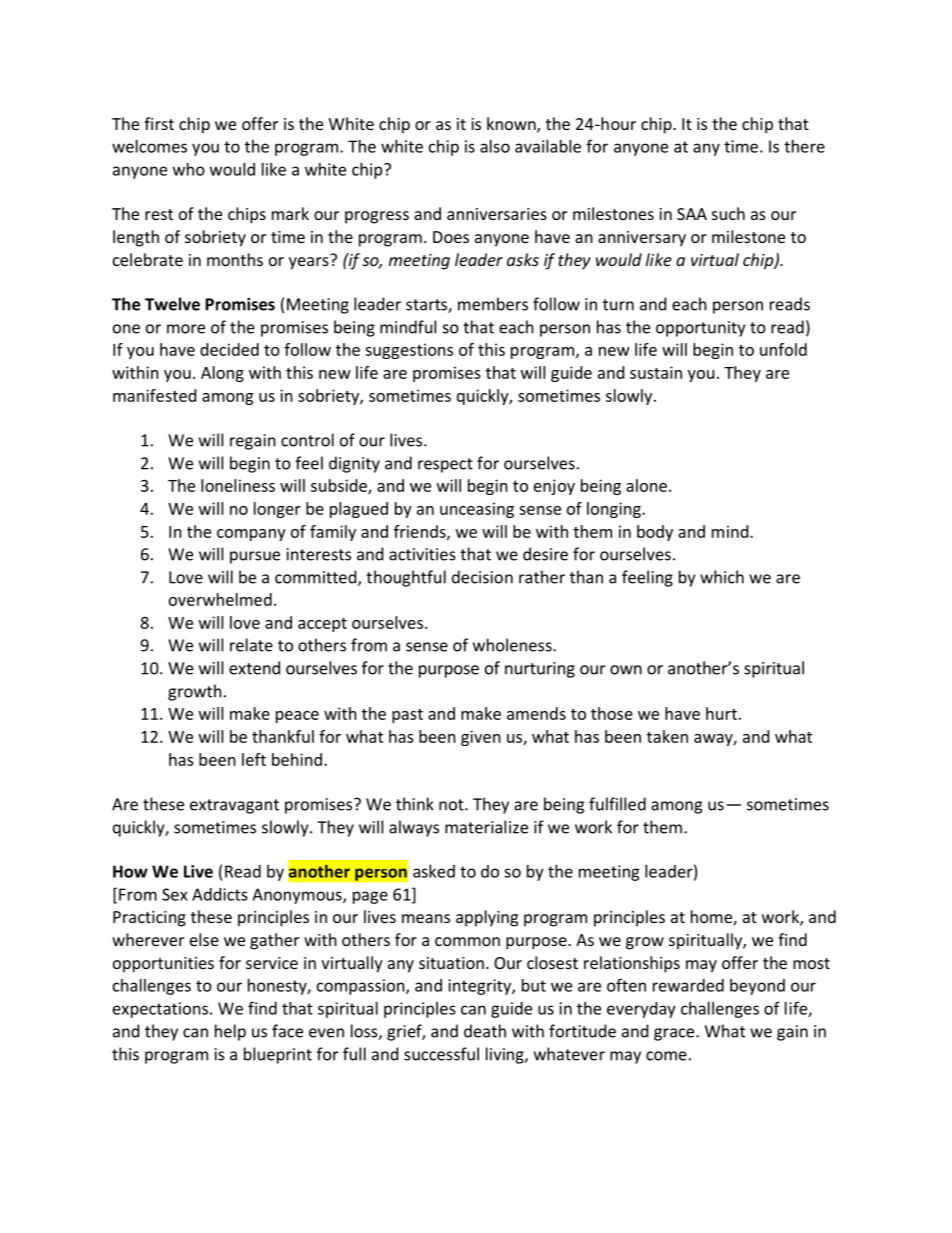 Image resolution: width=952 pixels, height=1233 pixels. What do you see at coordinates (485, 1031) in the screenshot?
I see `death` at bounding box center [485, 1031].
